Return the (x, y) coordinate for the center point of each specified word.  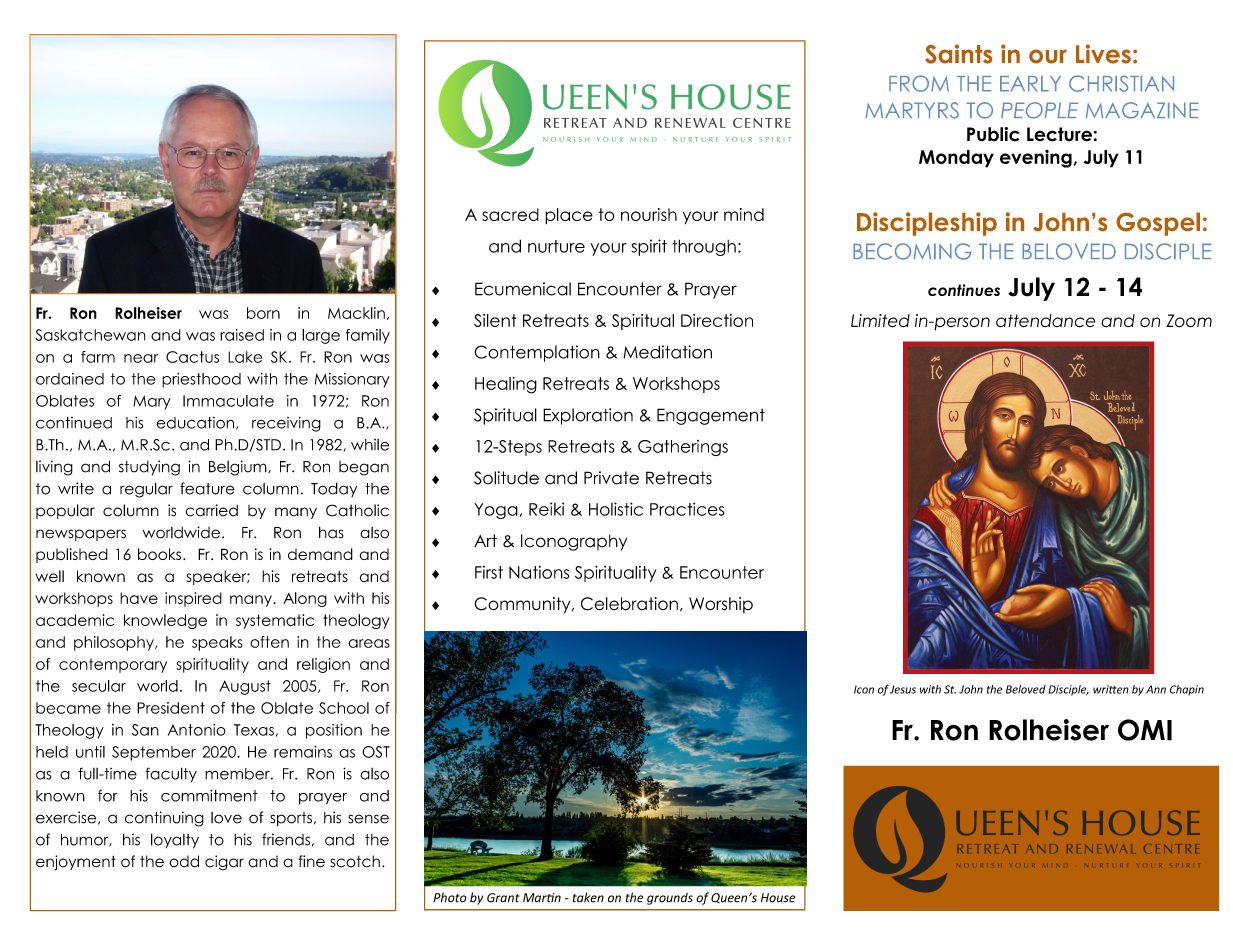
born (263, 313)
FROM (919, 83)
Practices (687, 509)
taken (588, 897)
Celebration (629, 604)
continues (964, 290)
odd (184, 861)
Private (611, 478)
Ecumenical (523, 289)
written (1111, 689)
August (245, 687)
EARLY (1030, 84)
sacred (510, 214)
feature (207, 488)
